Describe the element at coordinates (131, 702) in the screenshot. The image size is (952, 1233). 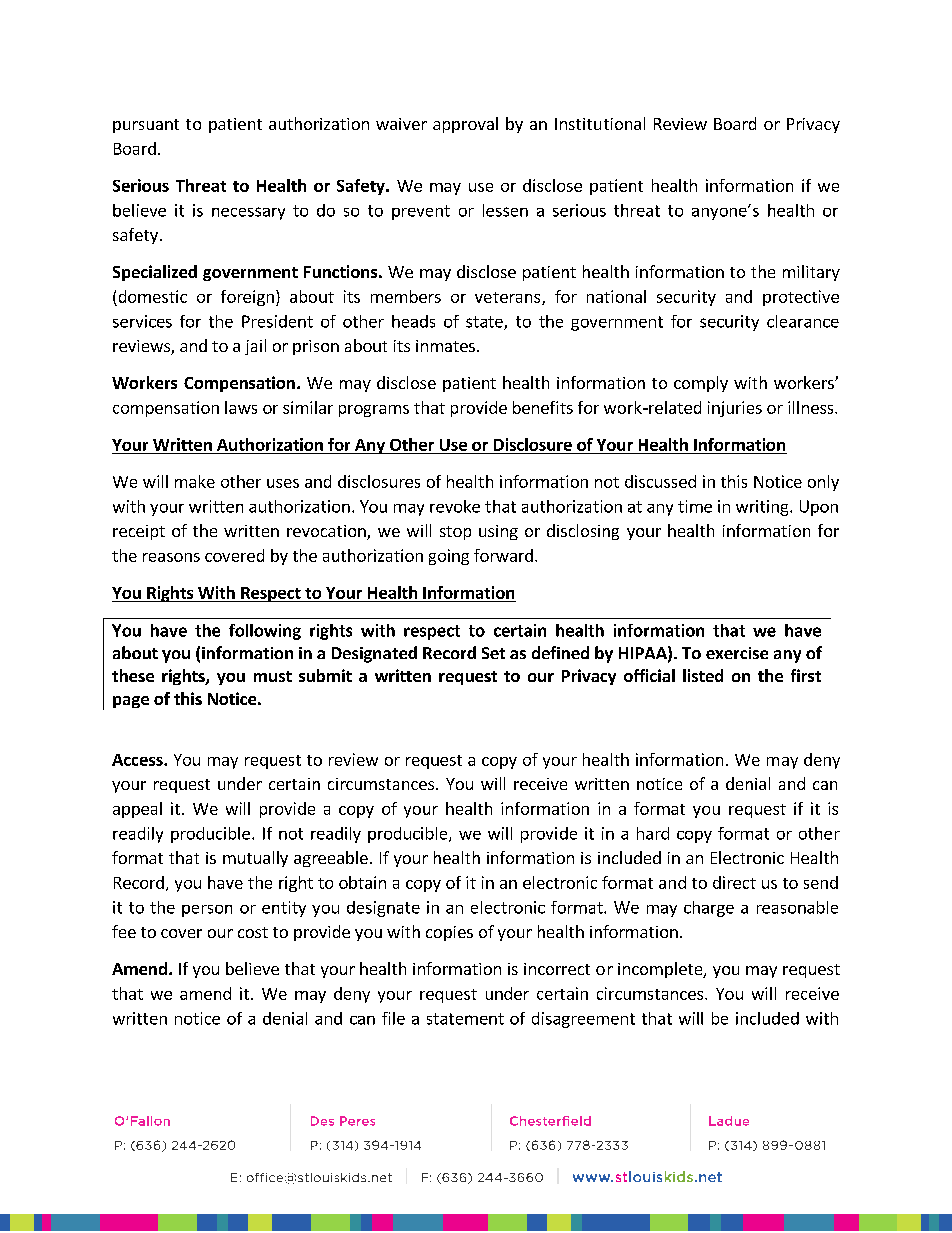
I see `page` at that location.
